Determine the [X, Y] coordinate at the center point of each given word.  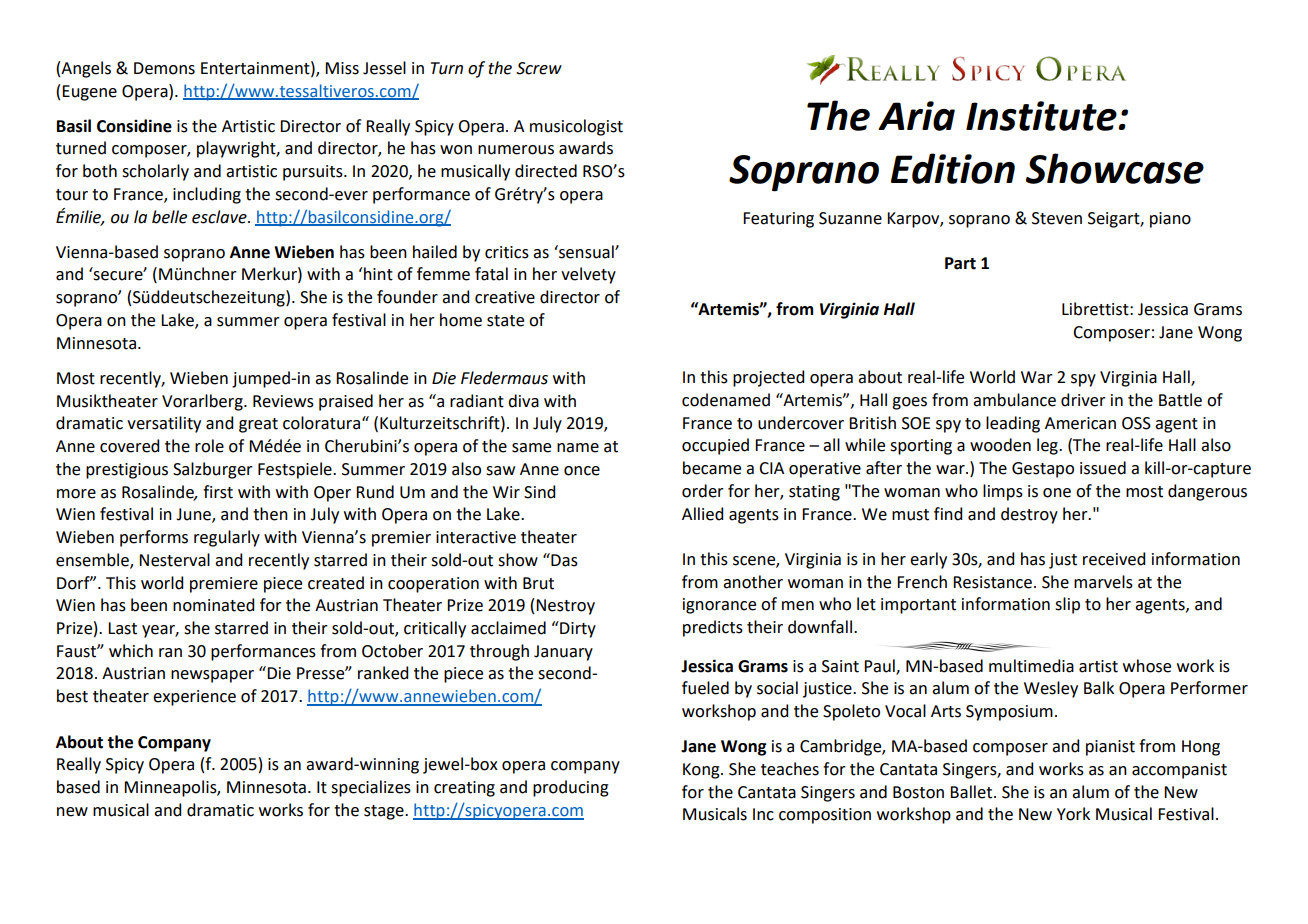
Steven [1057, 218]
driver [1083, 400]
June [194, 515]
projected [768, 378]
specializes [371, 788]
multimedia [1031, 666]
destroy [1029, 515]
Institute [1042, 116]
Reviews [283, 401]
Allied [702, 514]
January [563, 653]
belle [169, 217]
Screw [539, 68]
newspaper [212, 676]
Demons [164, 68]
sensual [586, 252]
